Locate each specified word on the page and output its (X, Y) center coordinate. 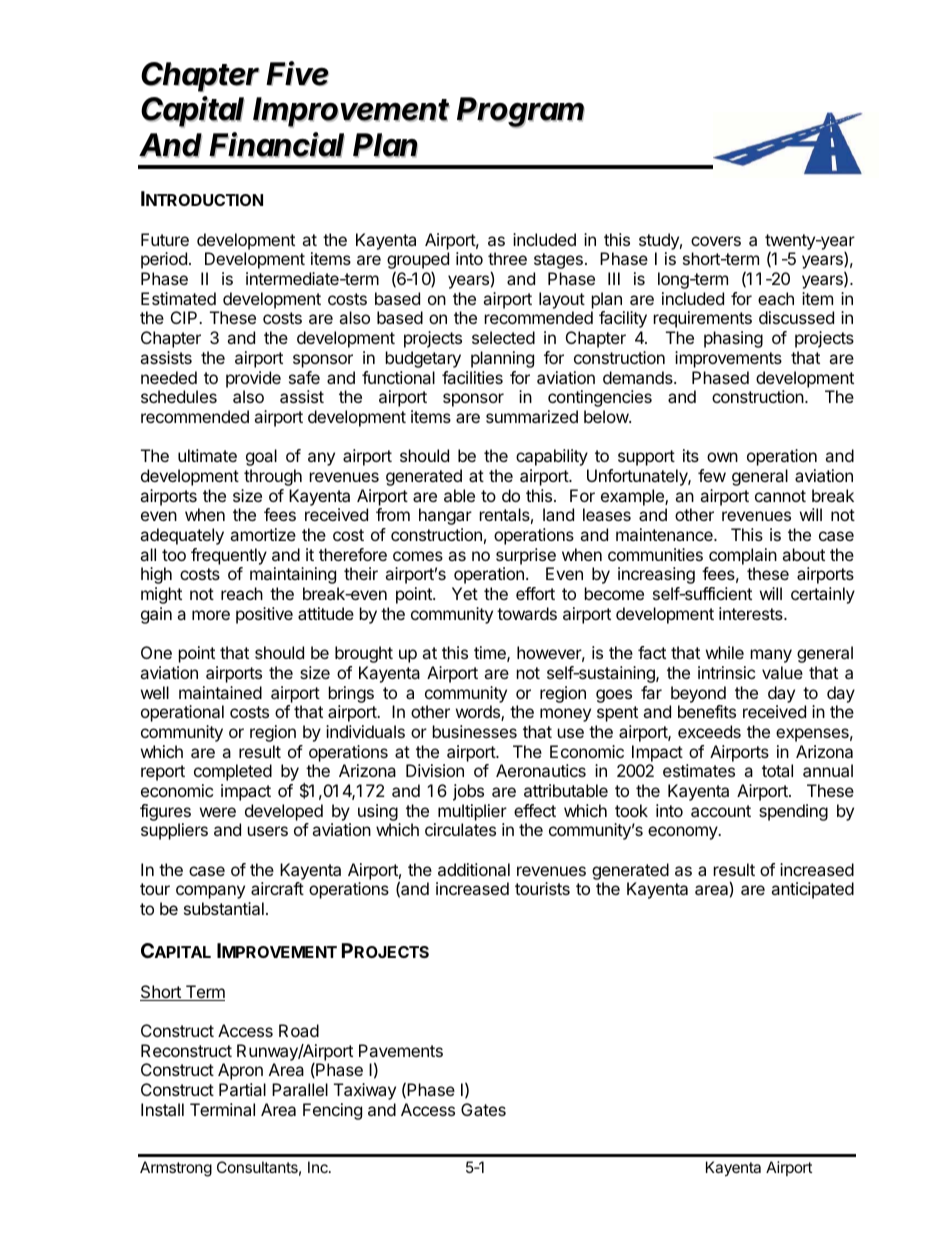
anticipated (812, 890)
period (164, 260)
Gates (483, 1109)
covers (716, 241)
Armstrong (176, 1169)
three (507, 258)
